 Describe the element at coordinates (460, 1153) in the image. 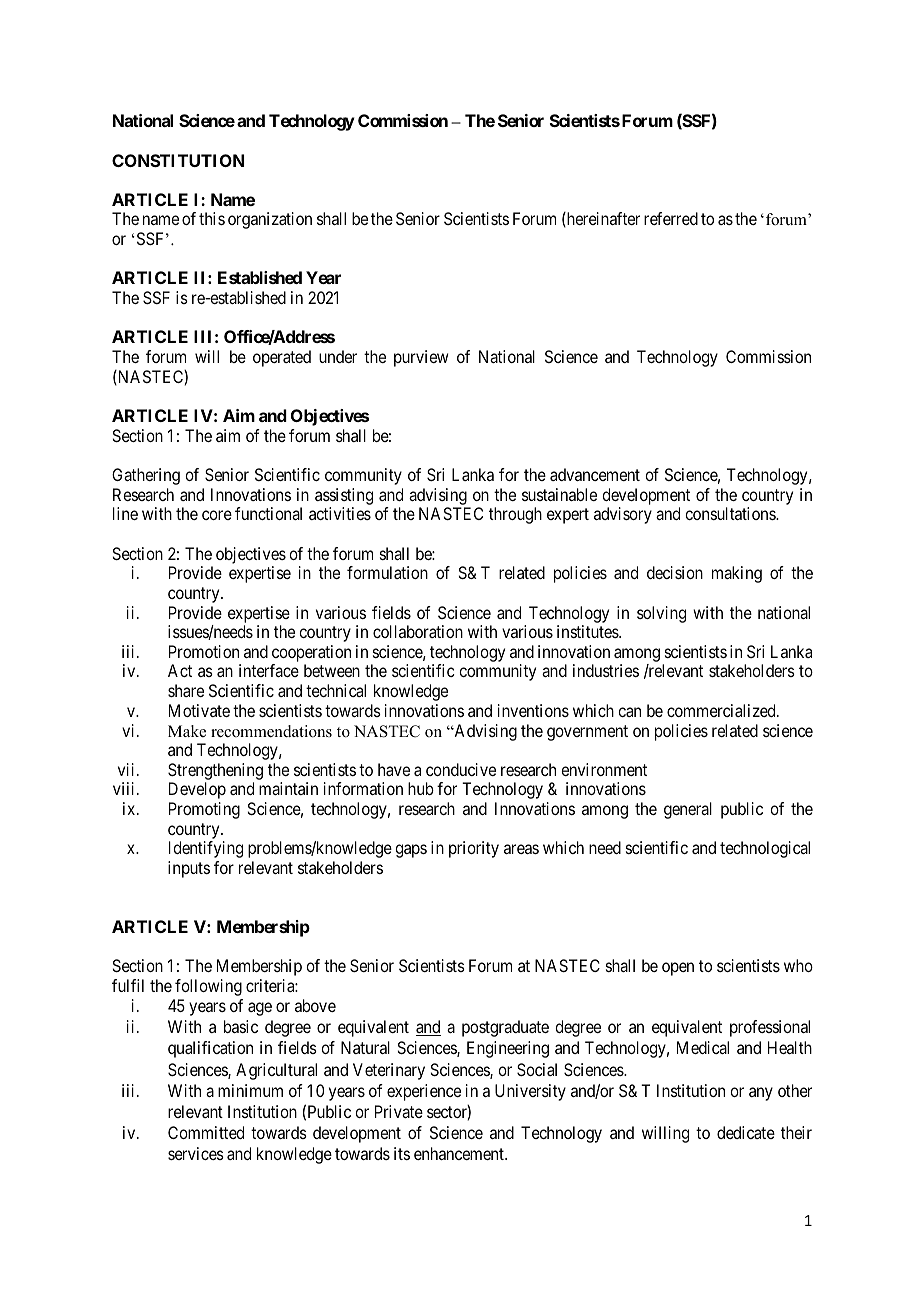

I see `enhancement` at that location.
